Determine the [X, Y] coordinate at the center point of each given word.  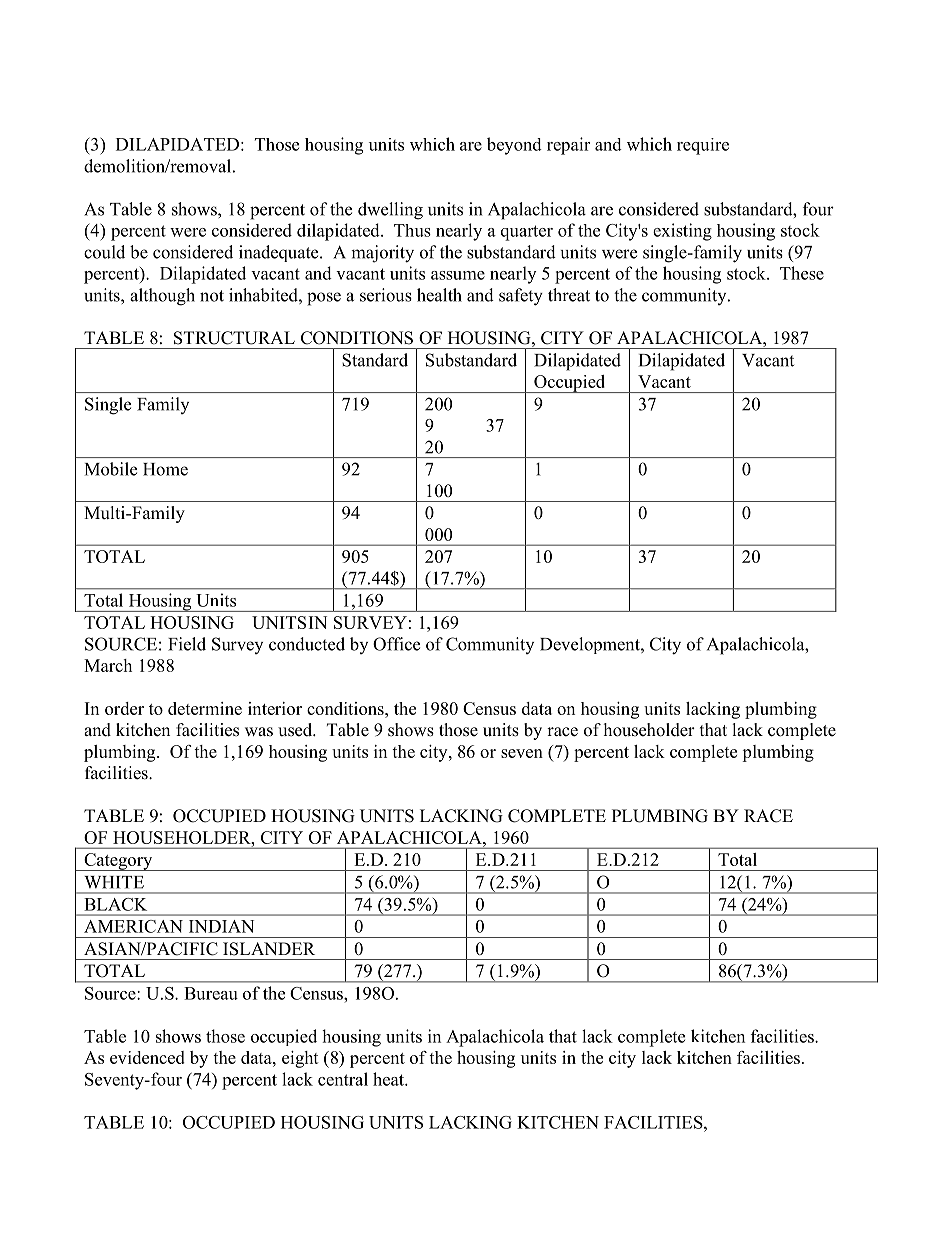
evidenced [147, 1057]
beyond [514, 146]
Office [396, 644]
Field [187, 644]
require [703, 146]
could [104, 252]
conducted [307, 644]
